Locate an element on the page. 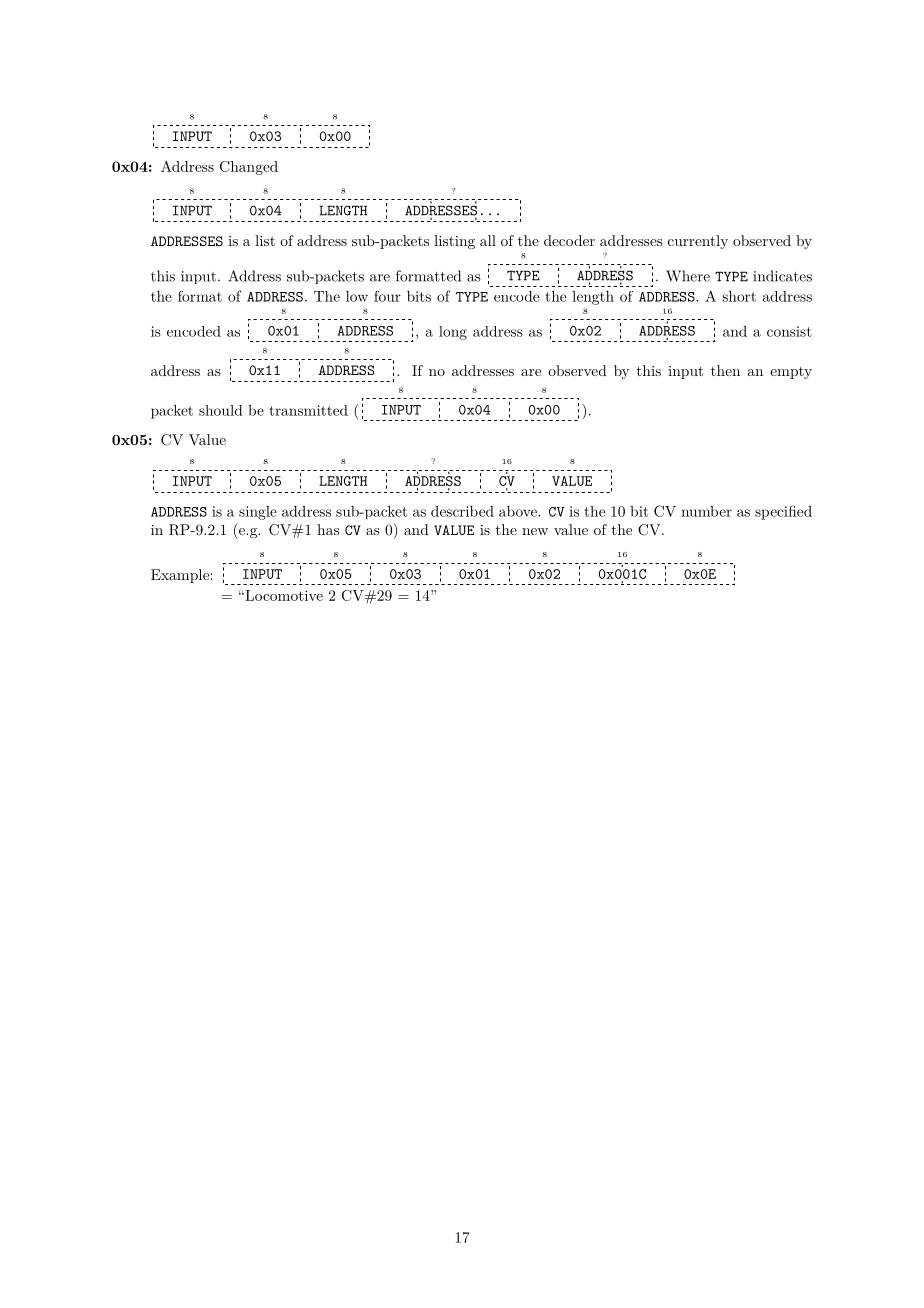 Image resolution: width=924 pixels, height=1308 pixels. transmitted is located at coordinates (308, 410).
